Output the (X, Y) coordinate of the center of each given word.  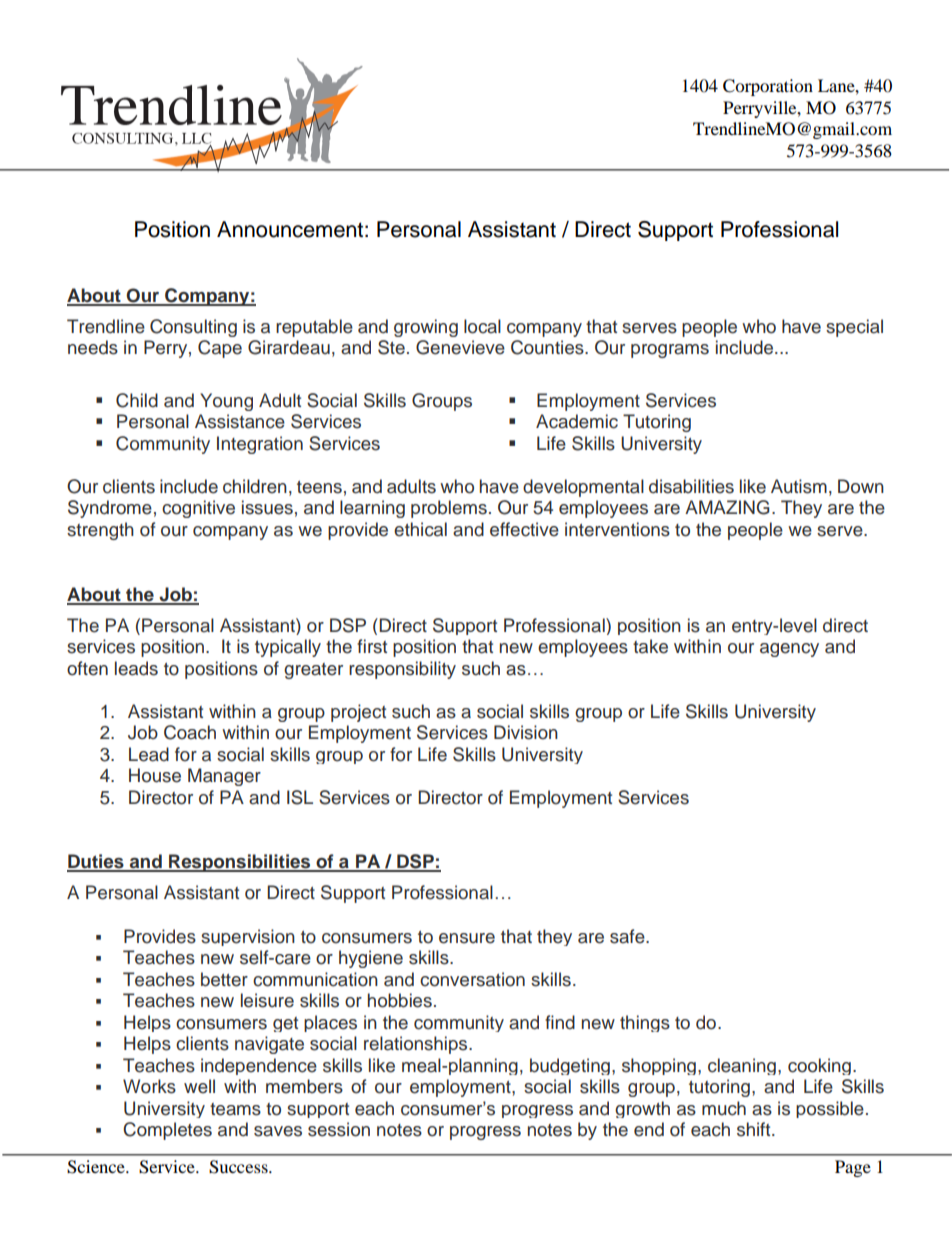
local (482, 326)
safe (628, 936)
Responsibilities (240, 863)
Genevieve (460, 347)
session (339, 1129)
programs (670, 351)
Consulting (193, 328)
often (87, 668)
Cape (220, 349)
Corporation (768, 87)
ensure (467, 938)
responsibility (402, 670)
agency (789, 650)
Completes (167, 1131)
